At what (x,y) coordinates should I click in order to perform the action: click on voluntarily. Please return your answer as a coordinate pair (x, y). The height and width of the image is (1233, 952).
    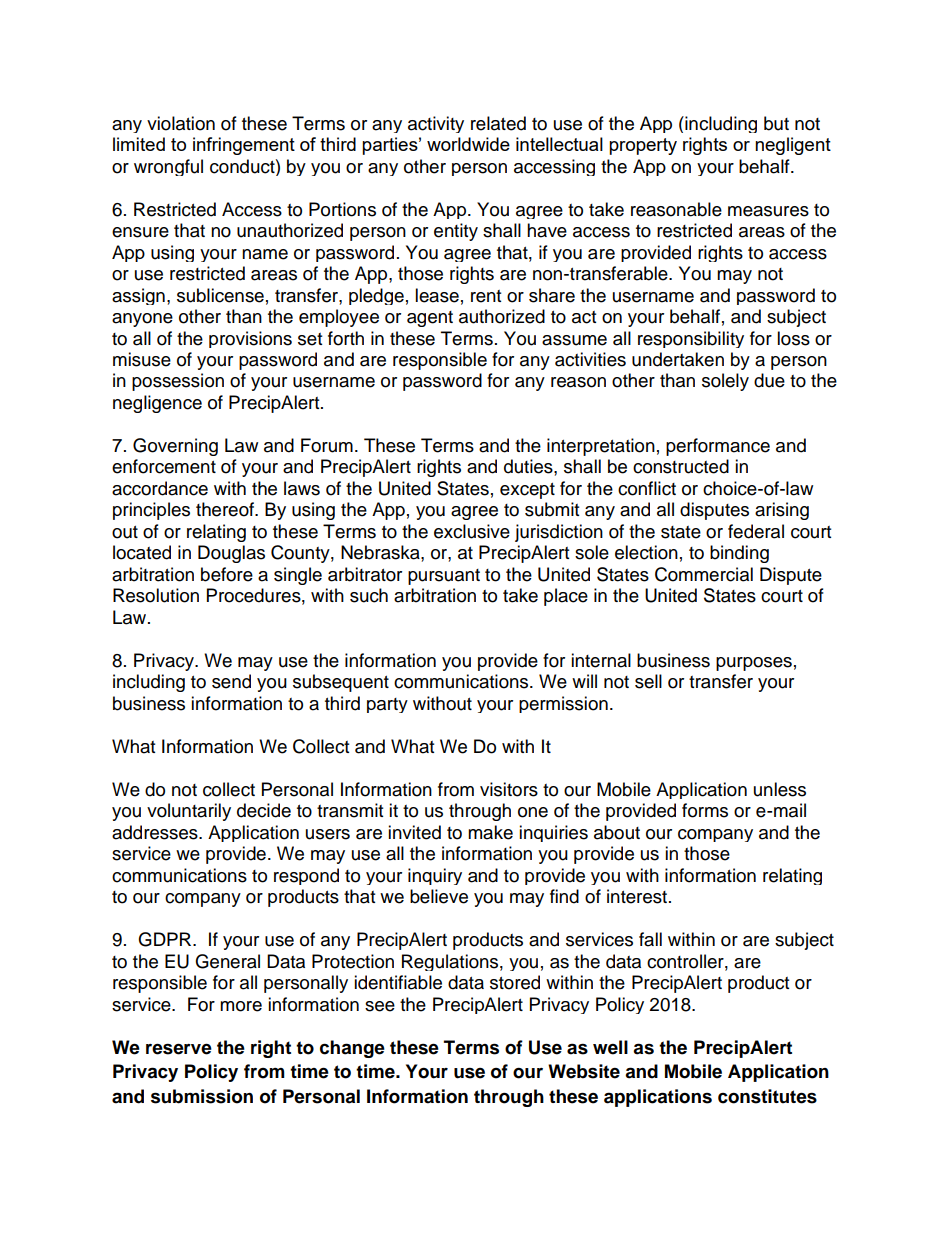
    Looking at the image, I should click on (189, 812).
